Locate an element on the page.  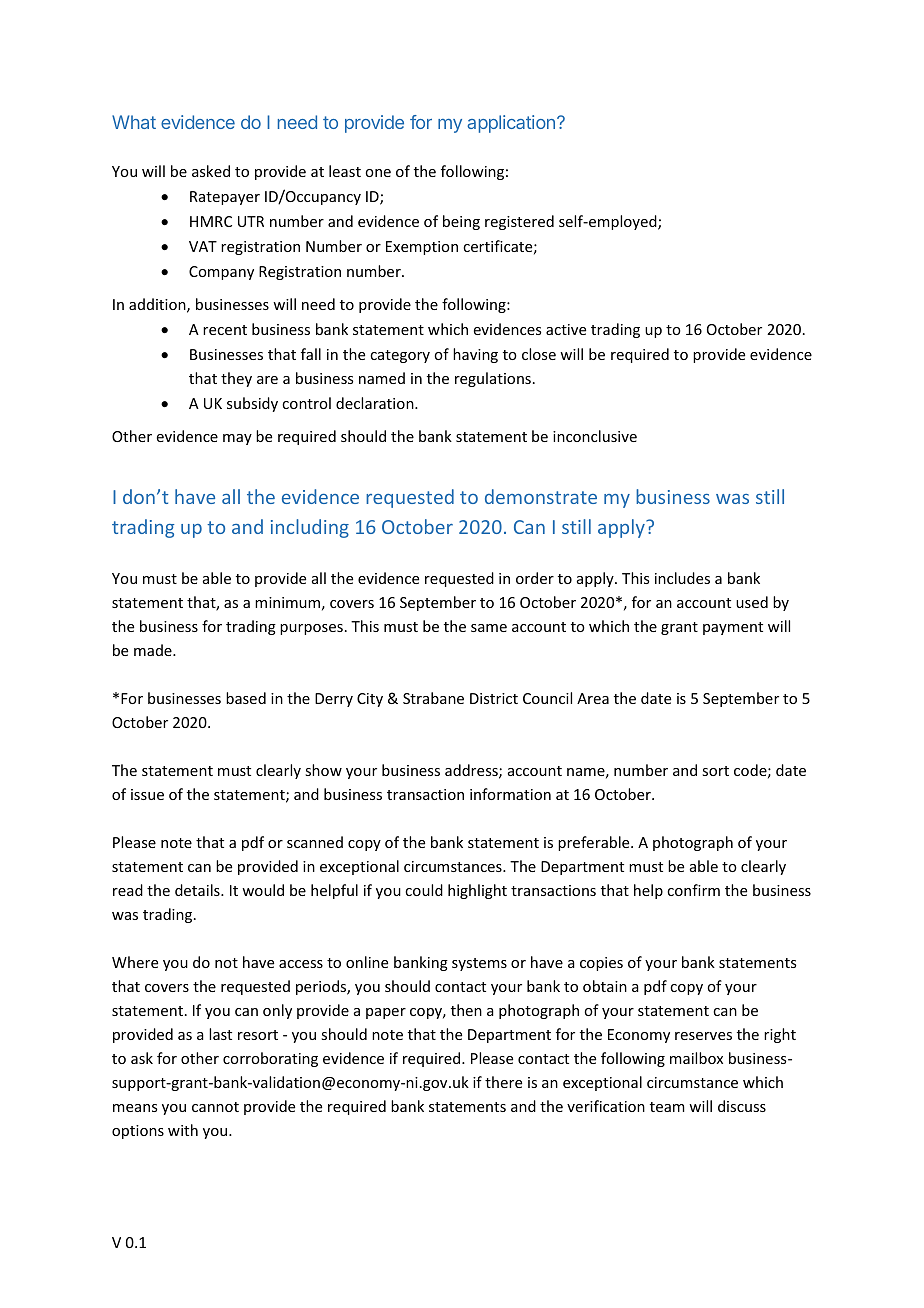
cannot is located at coordinates (215, 1107).
